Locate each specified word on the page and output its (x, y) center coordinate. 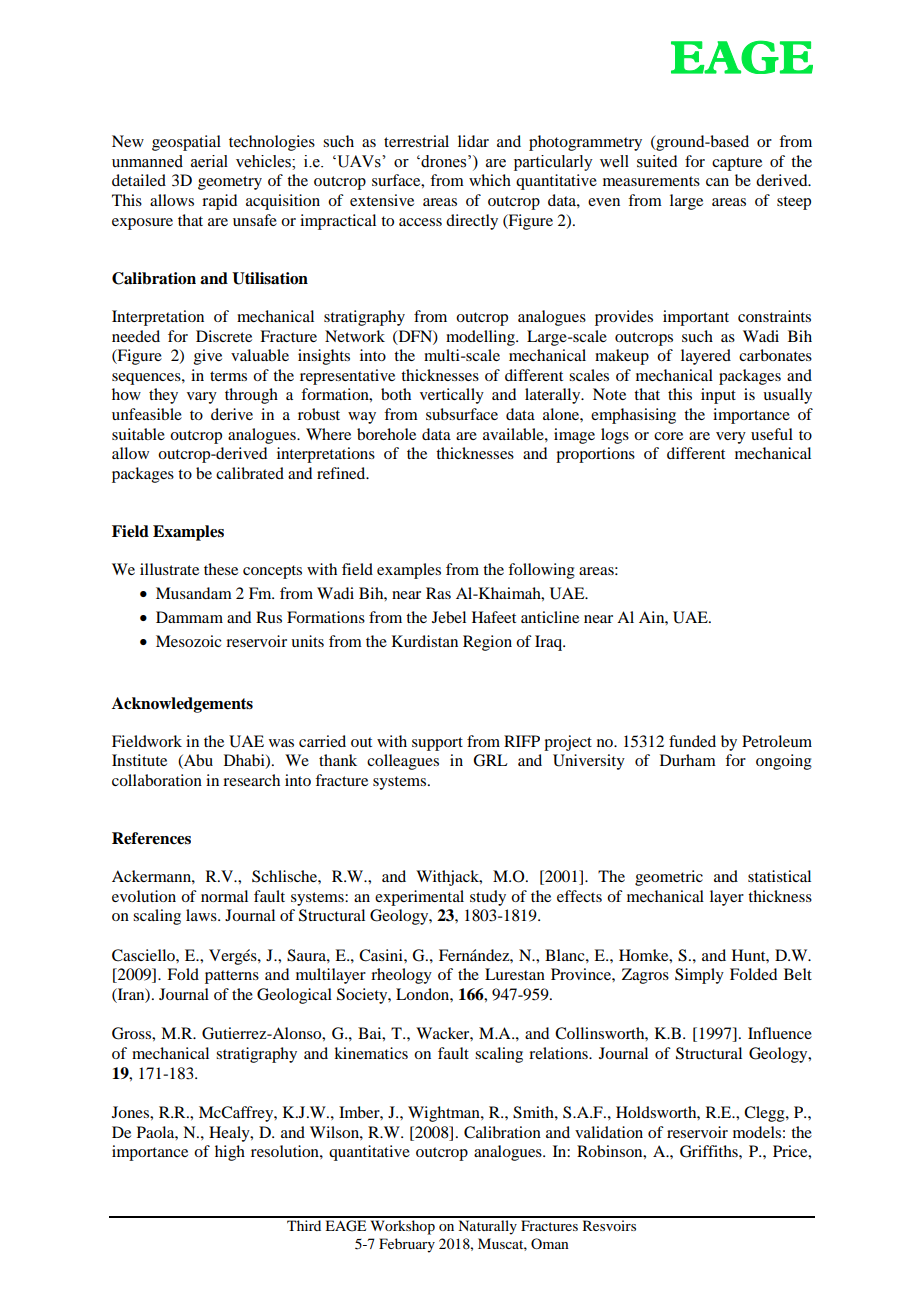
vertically (452, 396)
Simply (699, 976)
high (230, 1153)
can (717, 182)
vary (202, 398)
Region (487, 643)
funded (692, 741)
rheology (401, 976)
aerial (209, 161)
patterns (232, 977)
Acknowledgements (182, 705)
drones (444, 161)
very (731, 438)
